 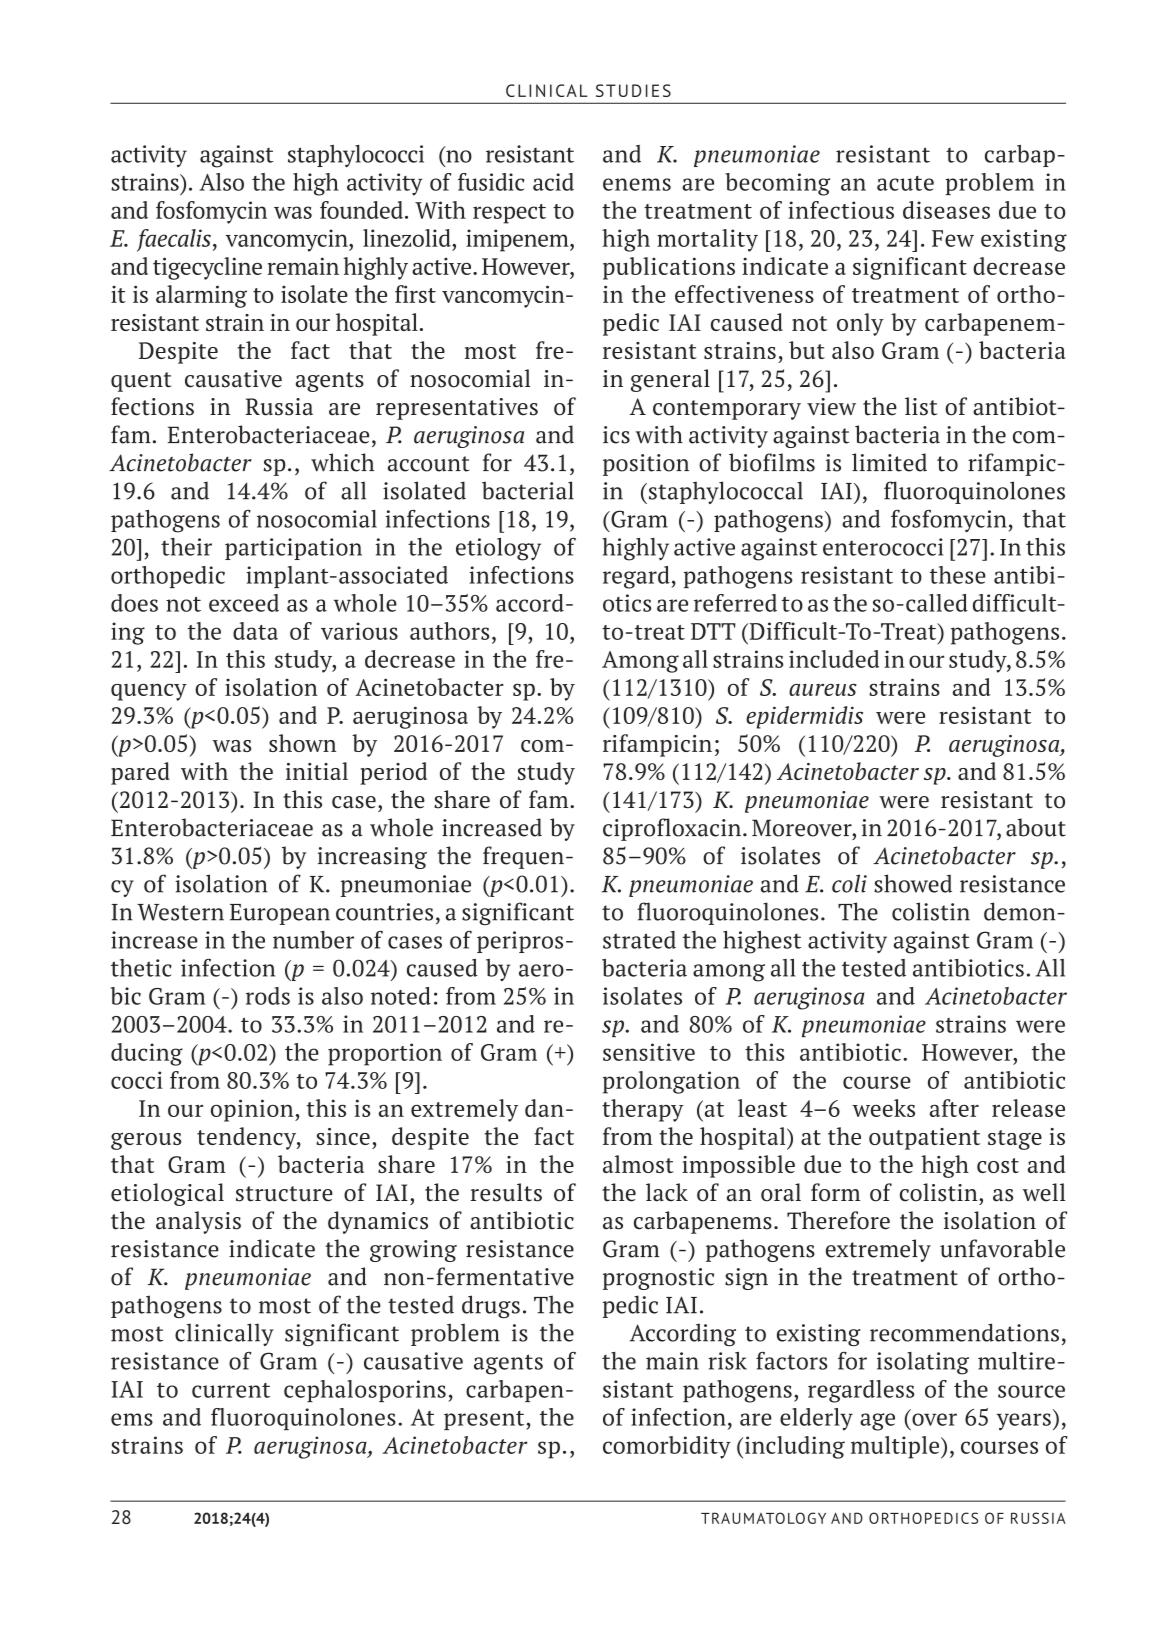 What do you see at coordinates (253, 1110) in the screenshot?
I see `opinion` at bounding box center [253, 1110].
